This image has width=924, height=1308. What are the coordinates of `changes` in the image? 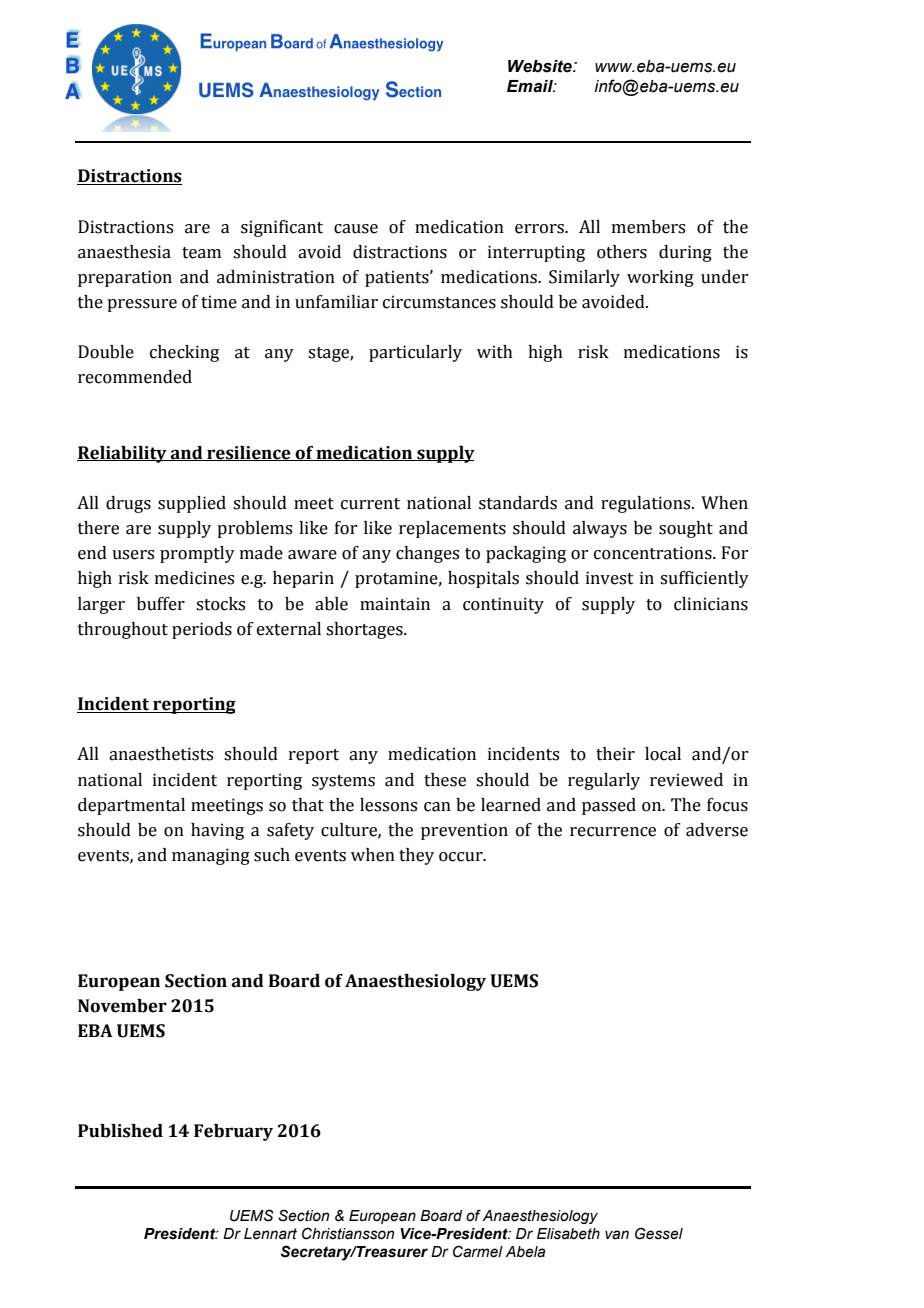 It's located at (427, 554).
